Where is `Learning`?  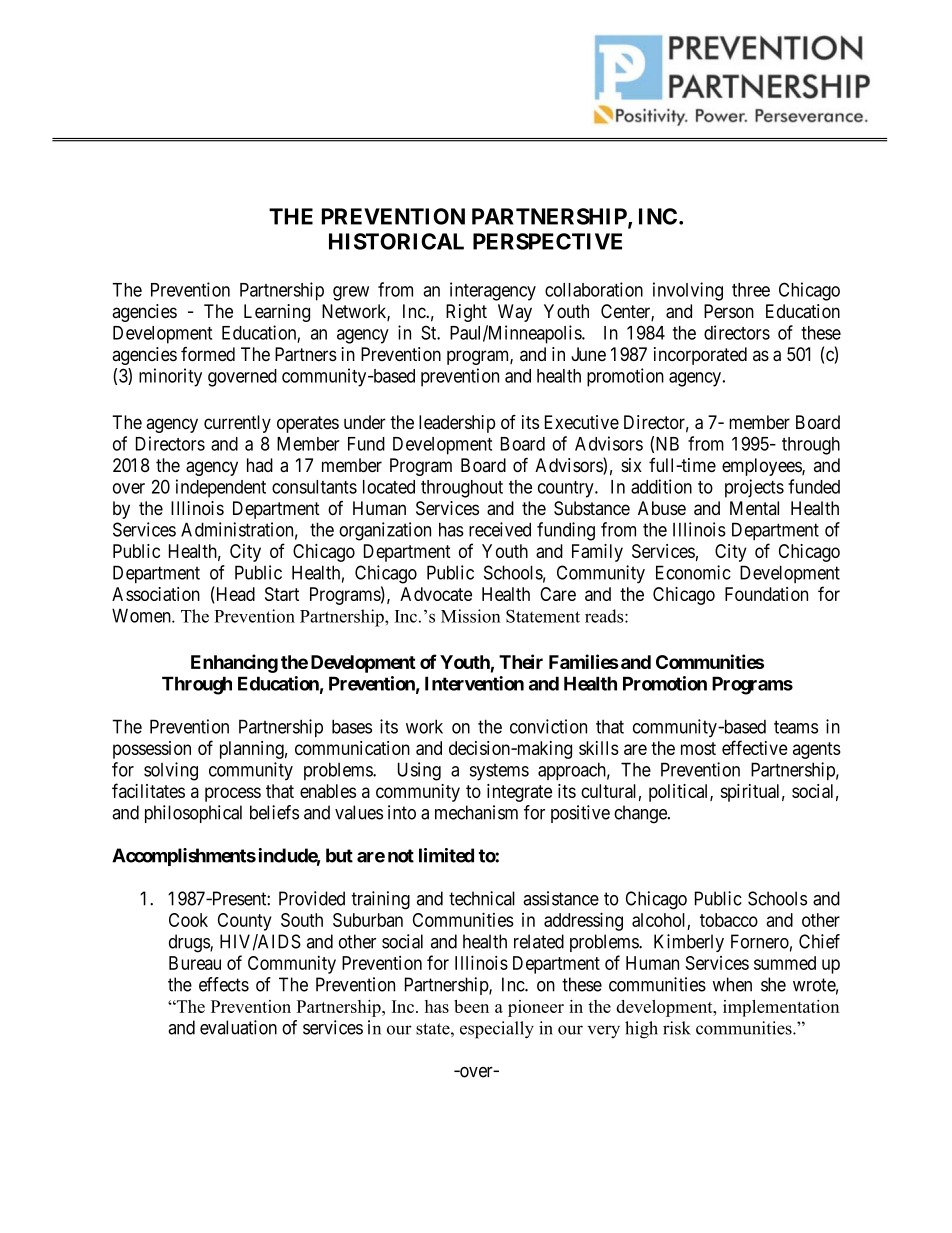
Learning is located at coordinates (277, 313).
